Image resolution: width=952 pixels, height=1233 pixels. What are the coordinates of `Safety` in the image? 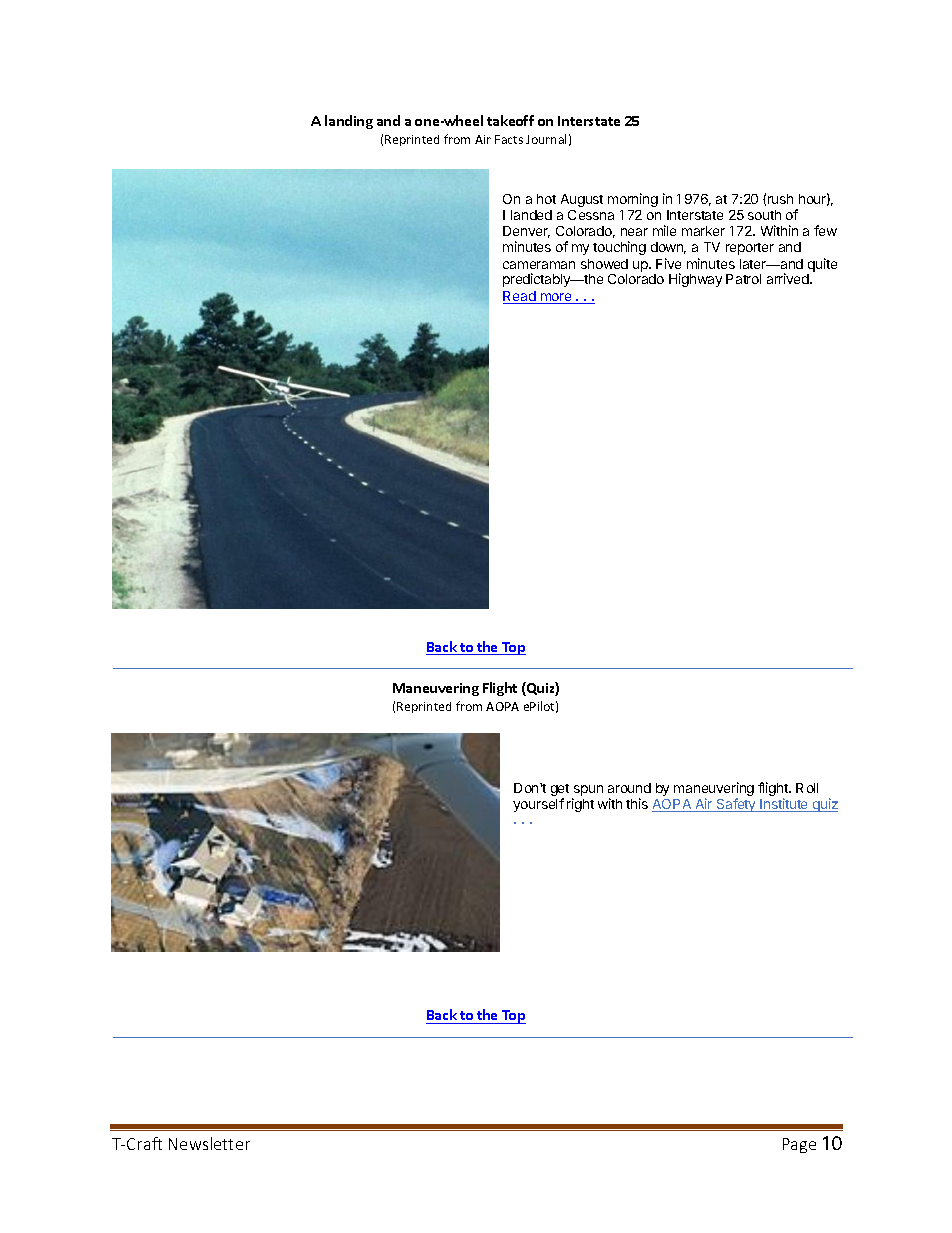 It's located at (736, 805).
